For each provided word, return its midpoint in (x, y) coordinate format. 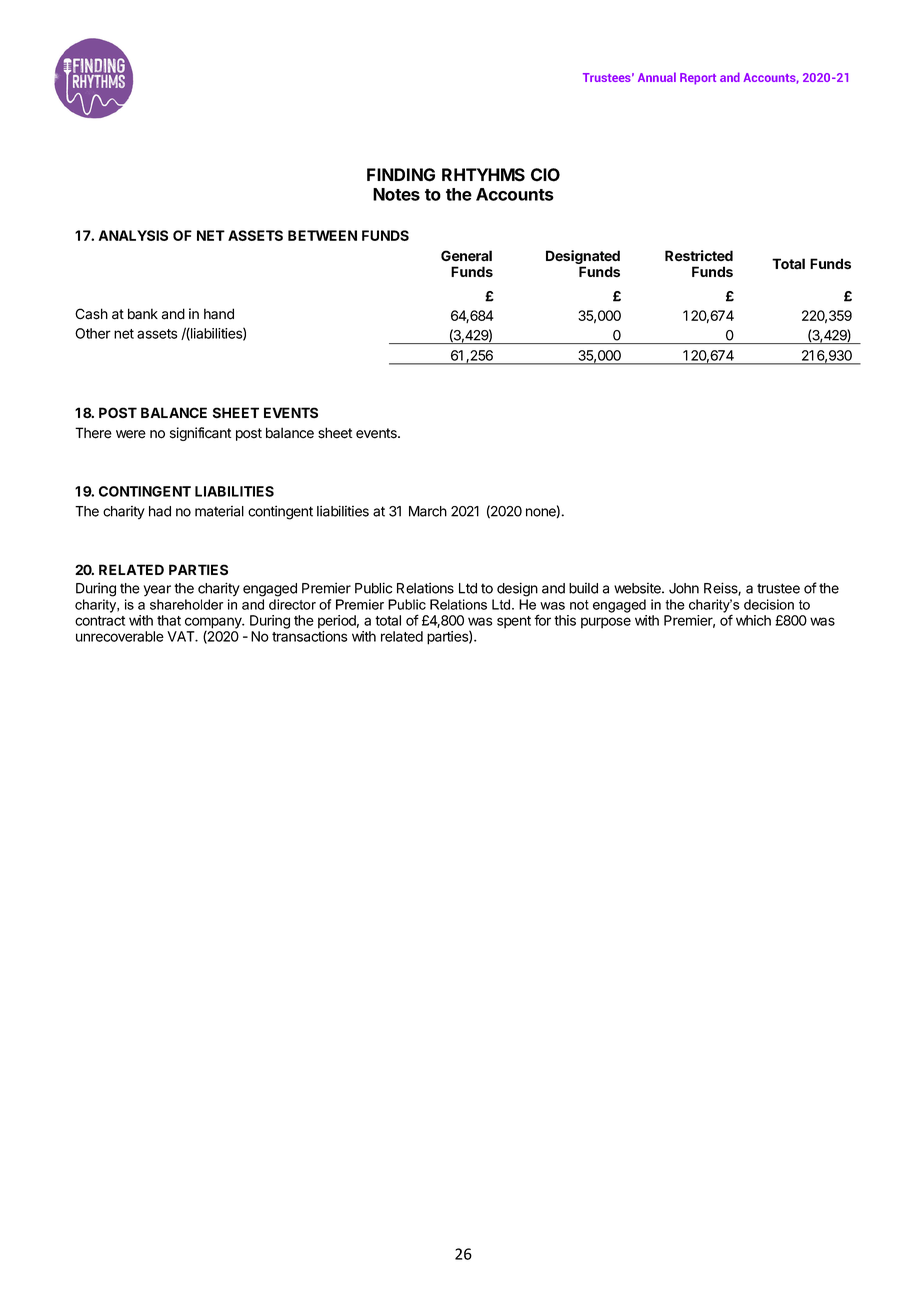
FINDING (401, 175)
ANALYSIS (133, 235)
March (428, 511)
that (169, 620)
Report (698, 79)
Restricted (699, 256)
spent (514, 622)
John (684, 588)
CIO (545, 175)
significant (200, 434)
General (466, 256)
